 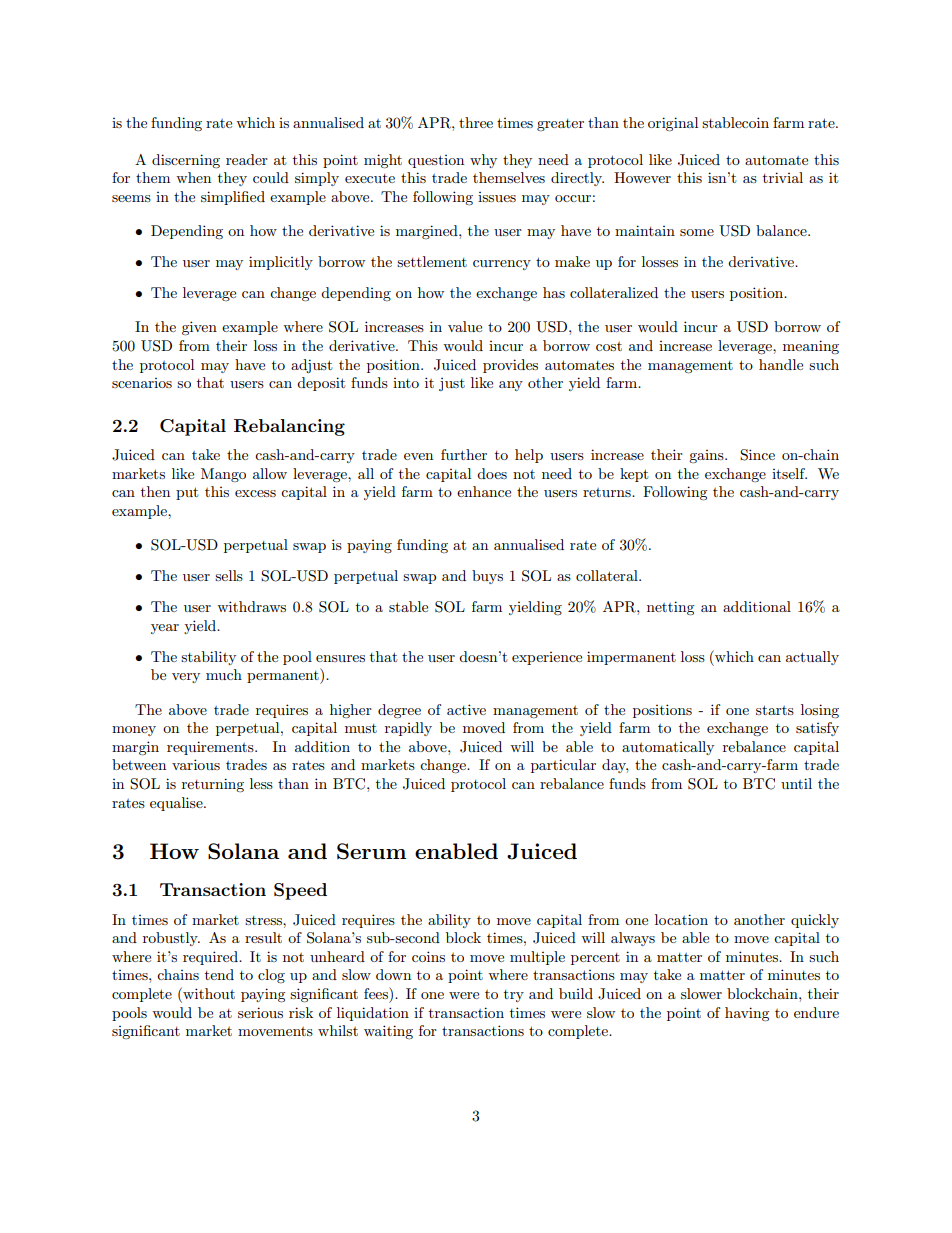 I want to click on discerning, so click(x=186, y=161).
